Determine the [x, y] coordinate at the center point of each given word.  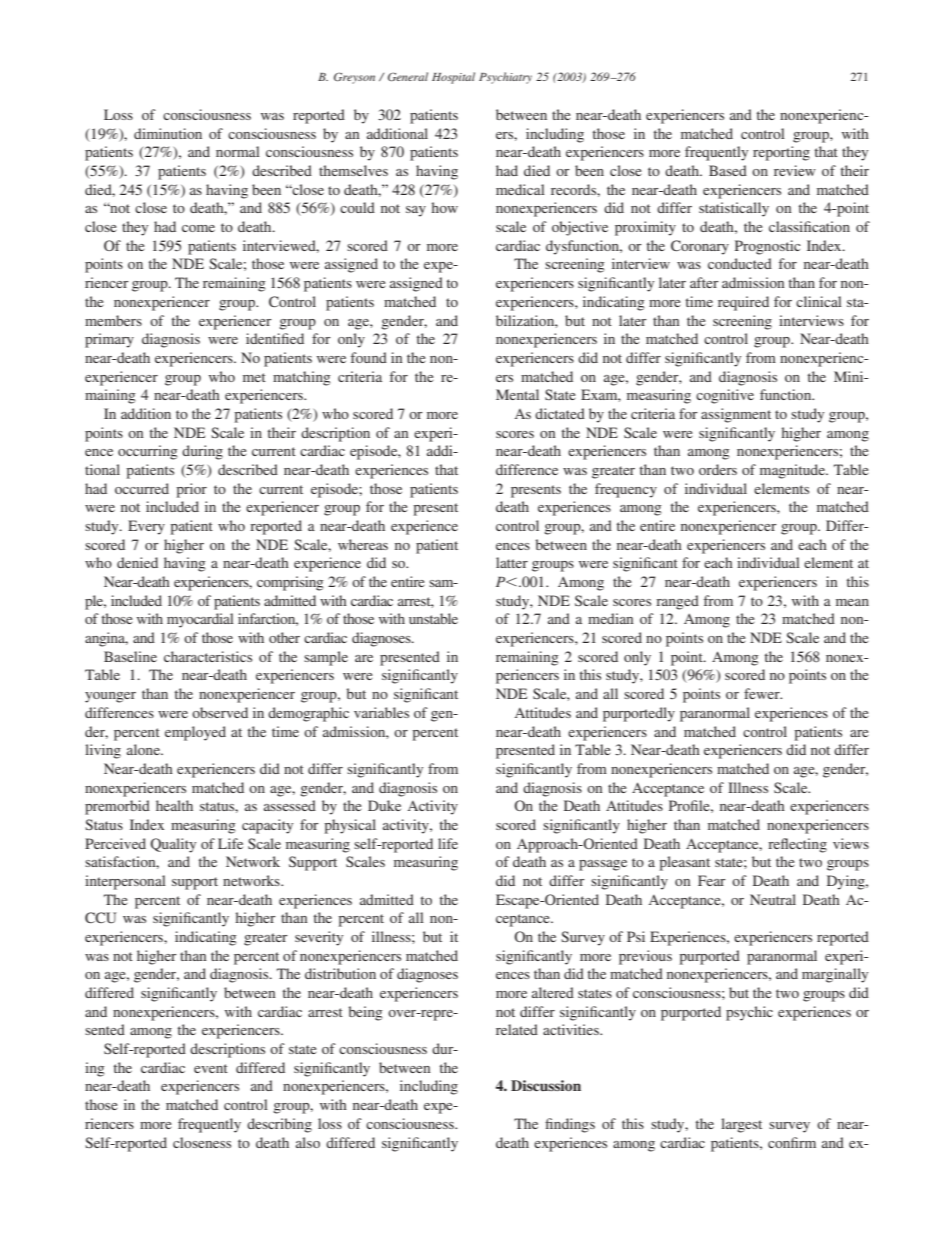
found [369, 357]
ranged [677, 602]
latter [512, 562]
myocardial [200, 620]
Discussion [546, 1085]
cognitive [725, 396]
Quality [173, 845]
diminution [168, 133]
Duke [384, 805]
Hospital [453, 78]
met [254, 377]
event [211, 1068]
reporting [781, 153]
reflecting [797, 845]
